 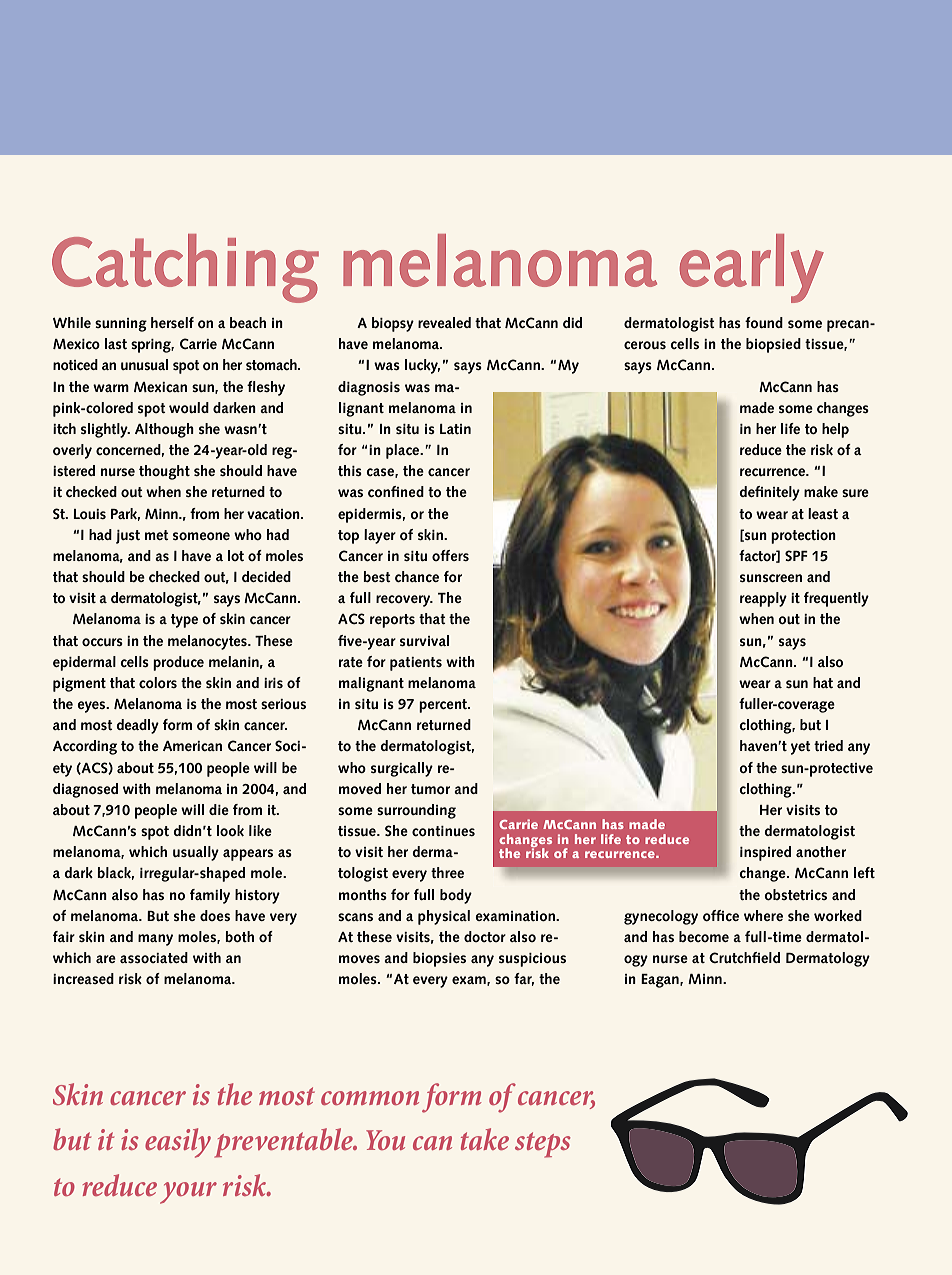 I want to click on found, so click(x=764, y=322).
